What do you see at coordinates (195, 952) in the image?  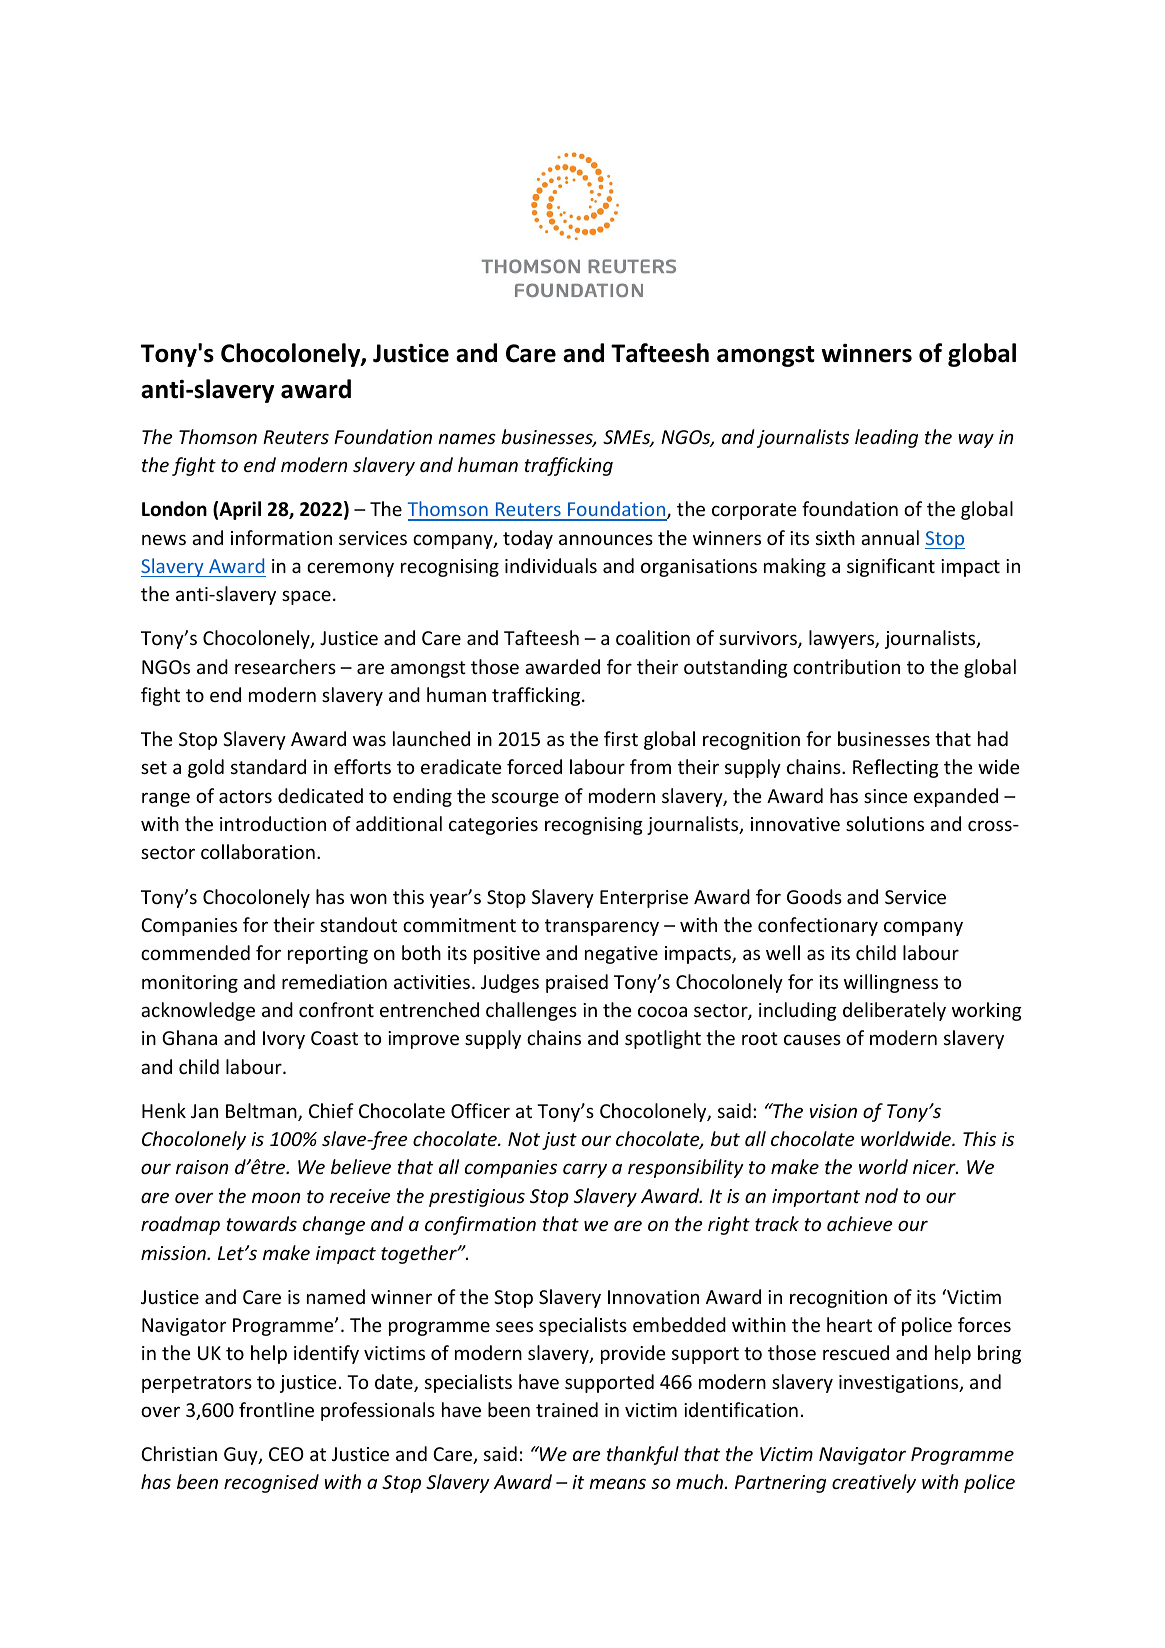 I see `commended` at bounding box center [195, 952].
